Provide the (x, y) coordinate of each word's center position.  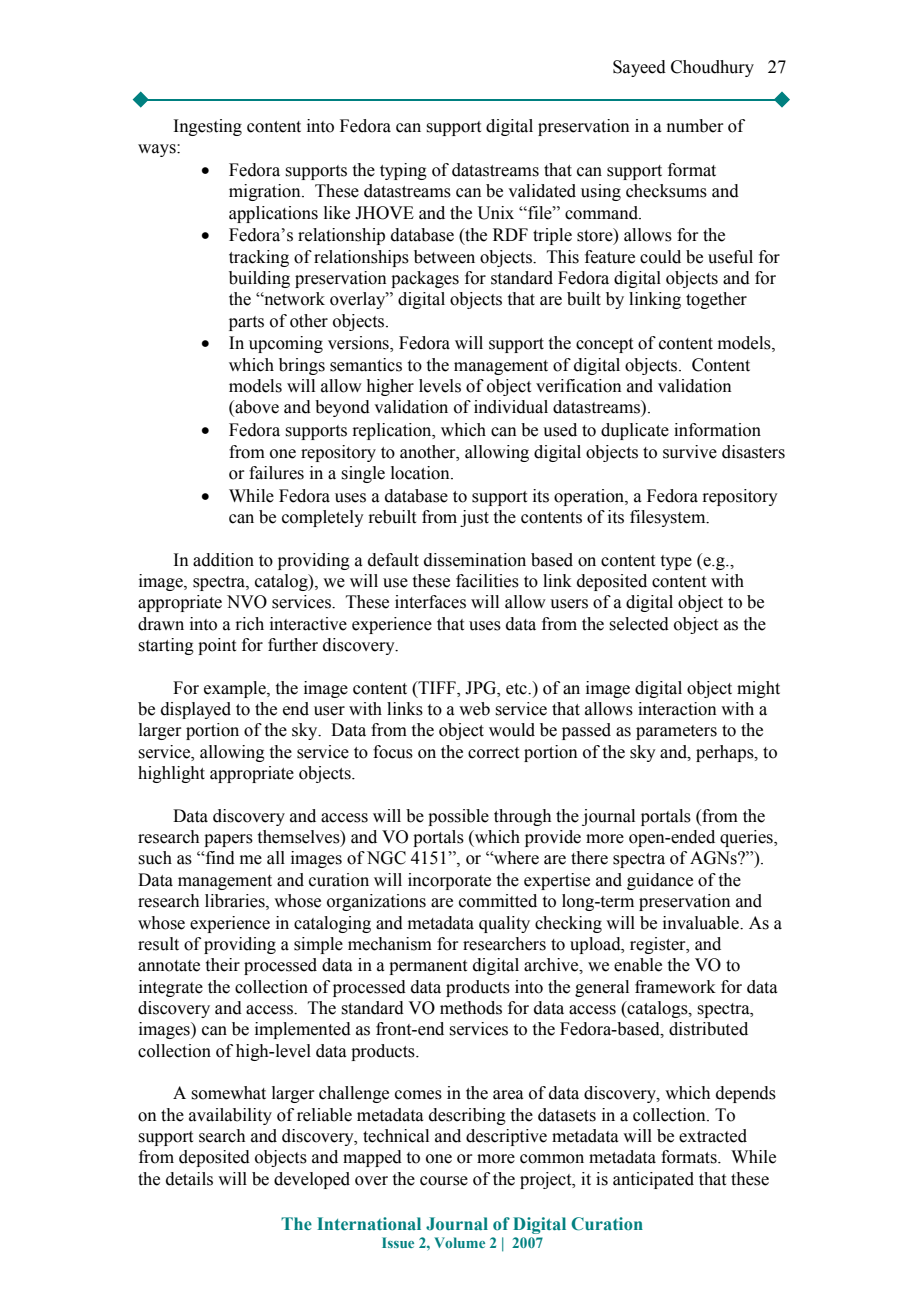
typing (403, 171)
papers (228, 840)
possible (458, 817)
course (444, 1181)
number (695, 126)
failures (276, 473)
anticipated (653, 1180)
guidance (660, 881)
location (421, 473)
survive (690, 452)
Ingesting (208, 127)
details (189, 1179)
